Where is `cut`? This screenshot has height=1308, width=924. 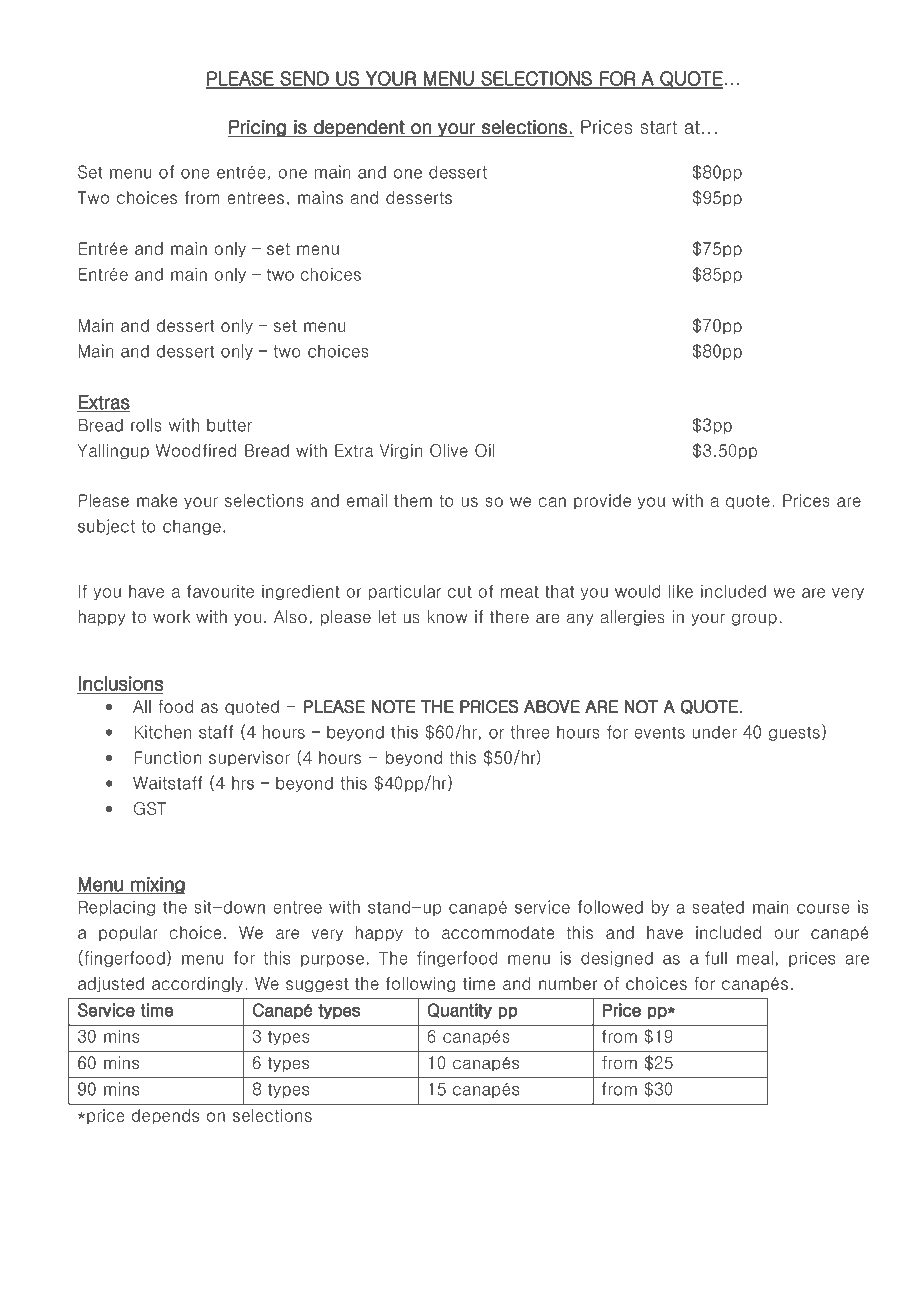 cut is located at coordinates (460, 592).
